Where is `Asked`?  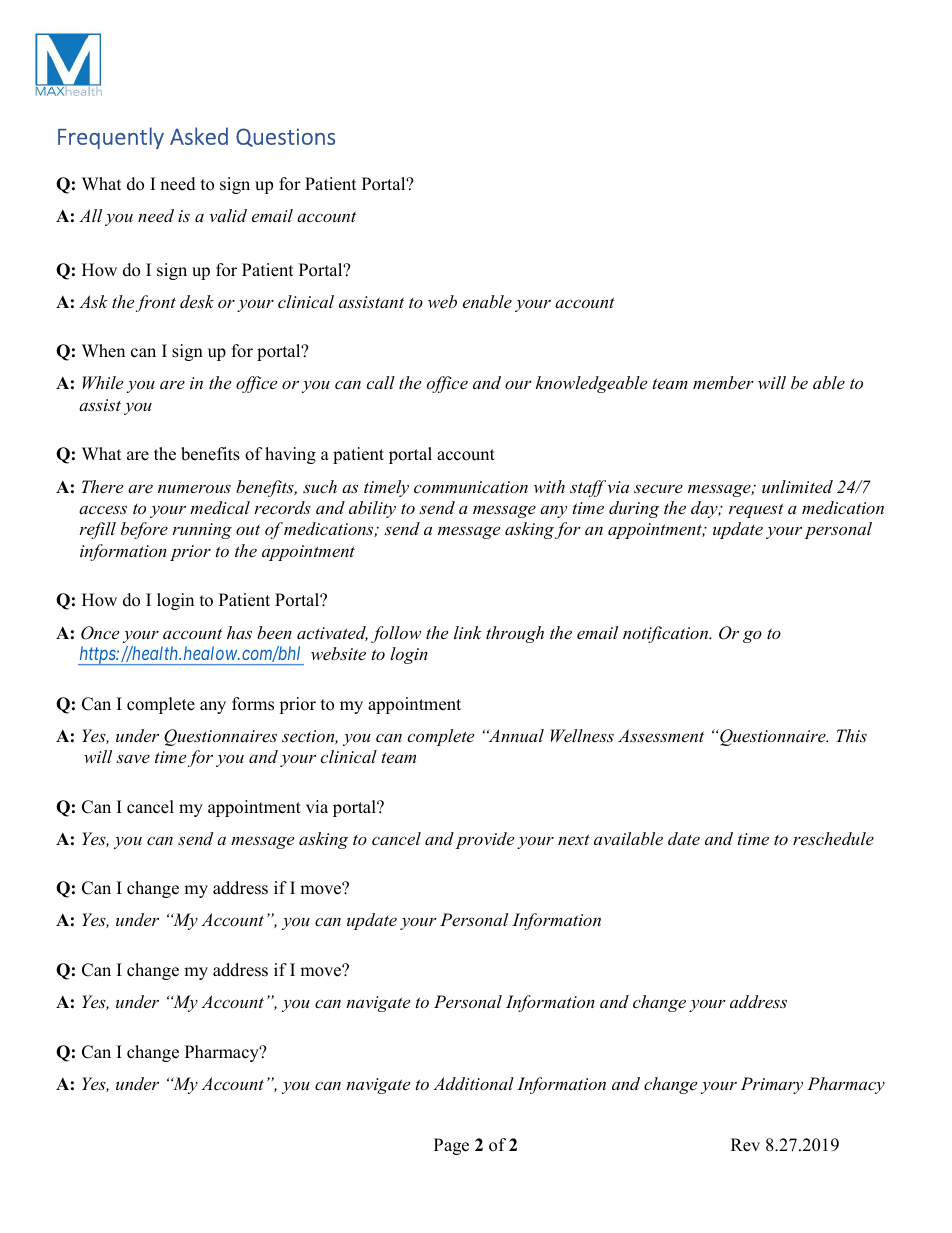 Asked is located at coordinates (199, 136).
